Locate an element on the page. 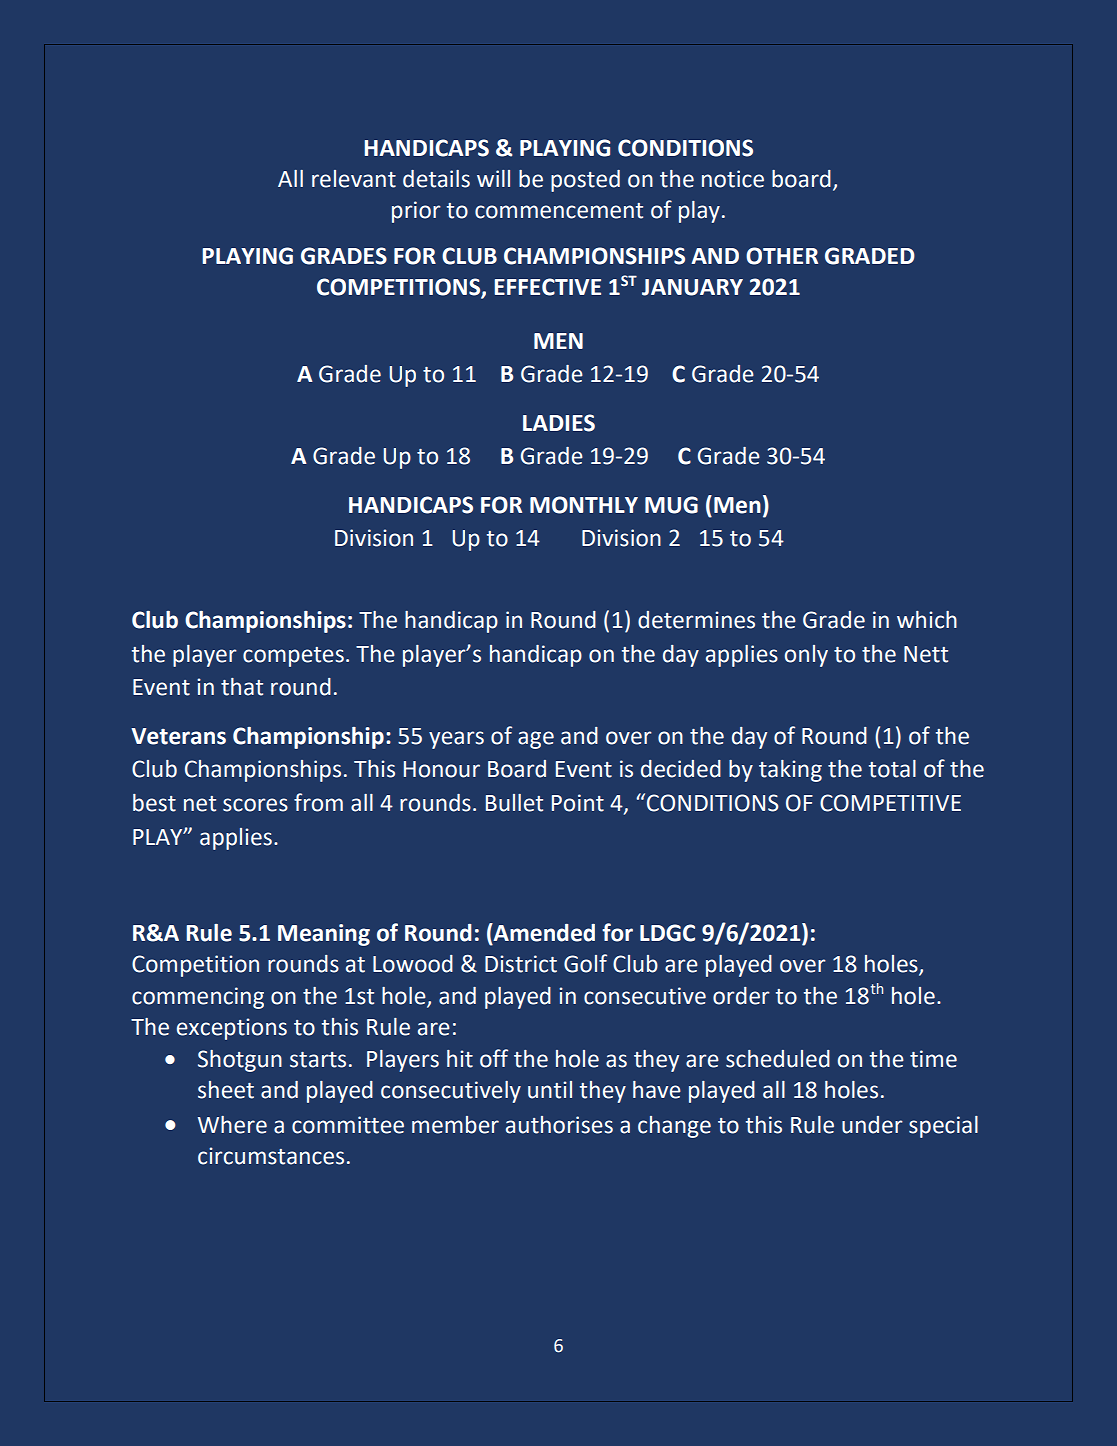 This image has height=1446, width=1117. MONTHLY is located at coordinates (584, 505).
